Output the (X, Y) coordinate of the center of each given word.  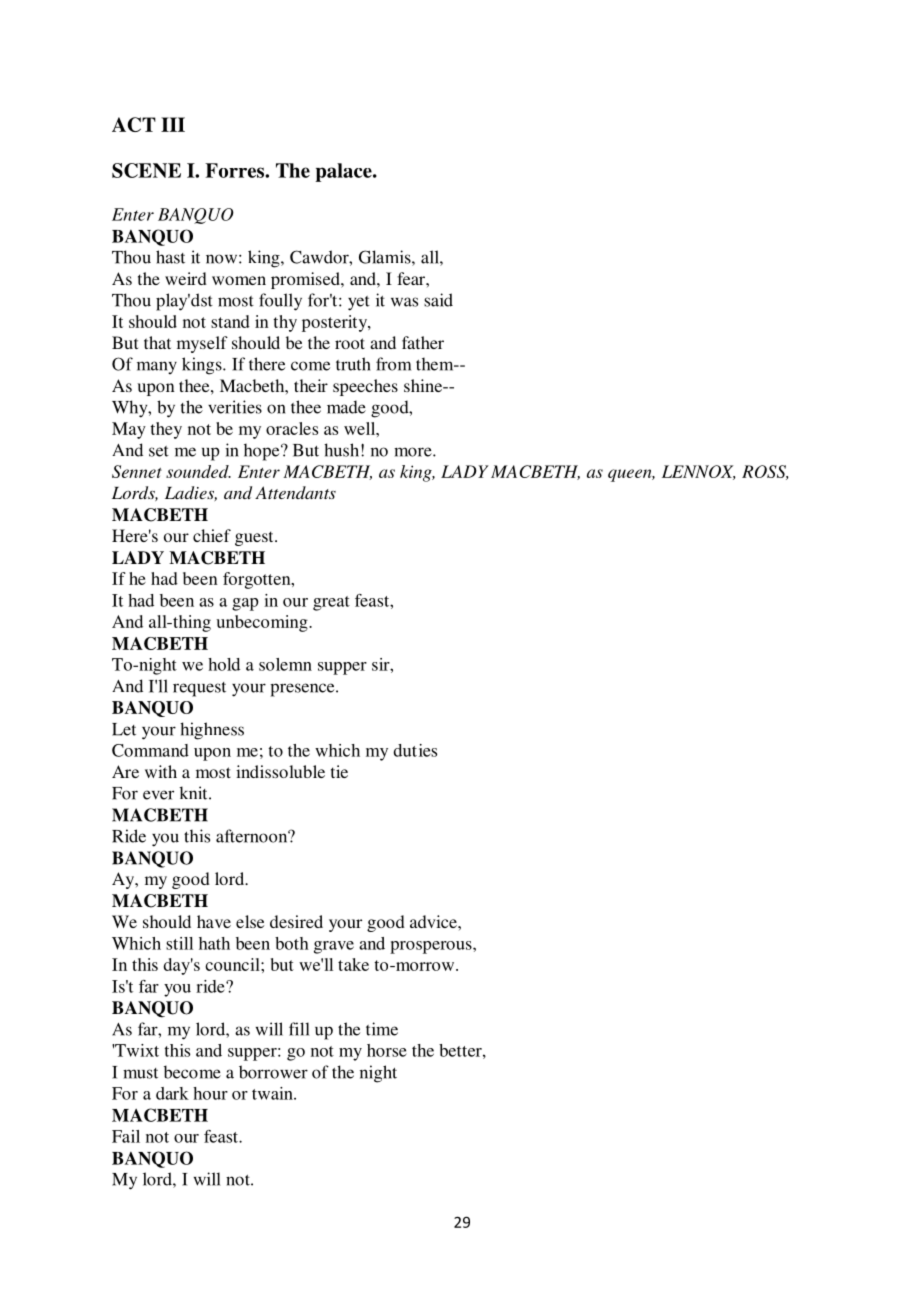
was (404, 302)
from (393, 364)
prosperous (432, 947)
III (173, 124)
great (331, 603)
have (214, 921)
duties (415, 750)
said (438, 300)
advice (434, 921)
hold (224, 664)
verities (235, 407)
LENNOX (699, 472)
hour (210, 1093)
